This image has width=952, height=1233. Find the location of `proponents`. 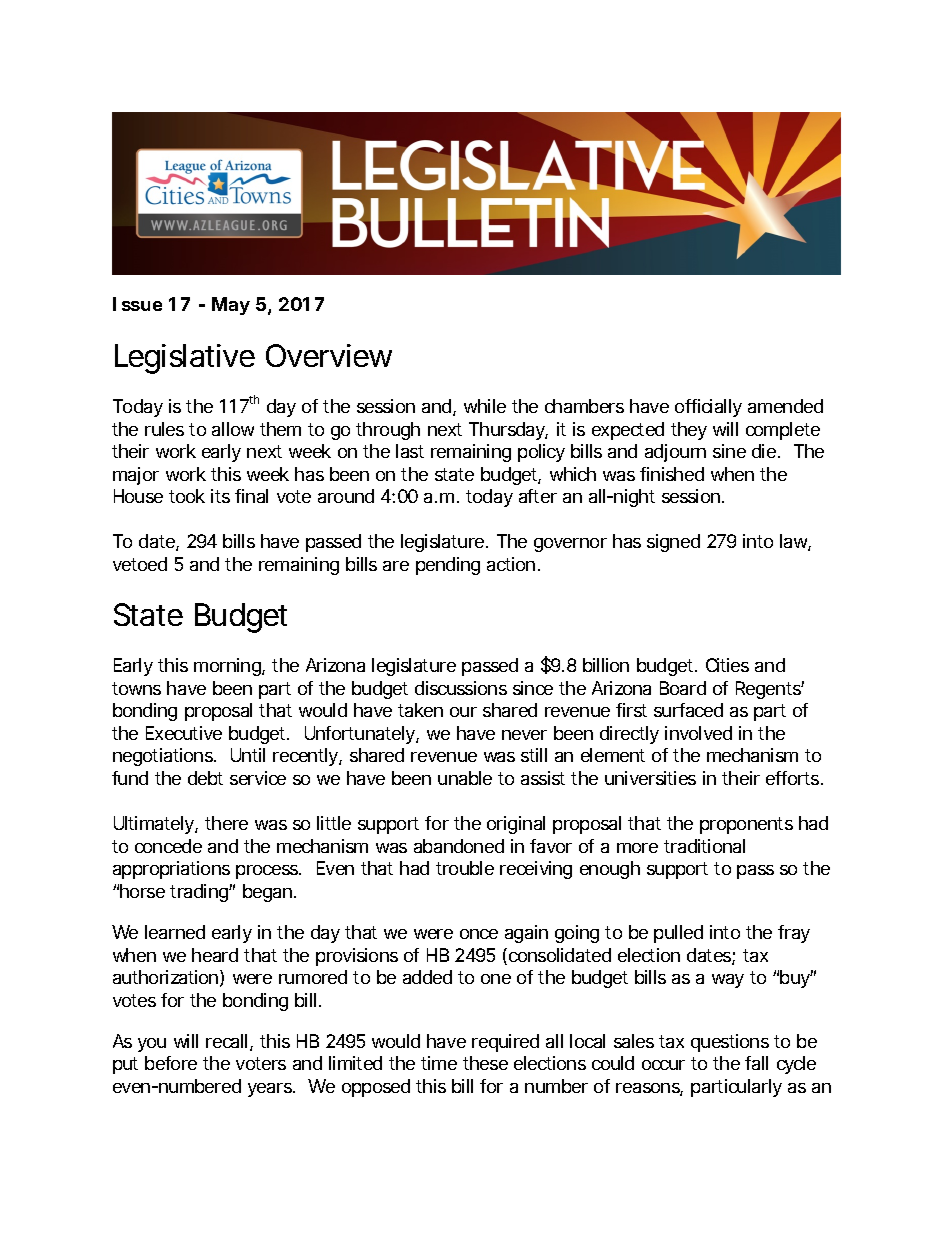

proponents is located at coordinates (746, 825).
